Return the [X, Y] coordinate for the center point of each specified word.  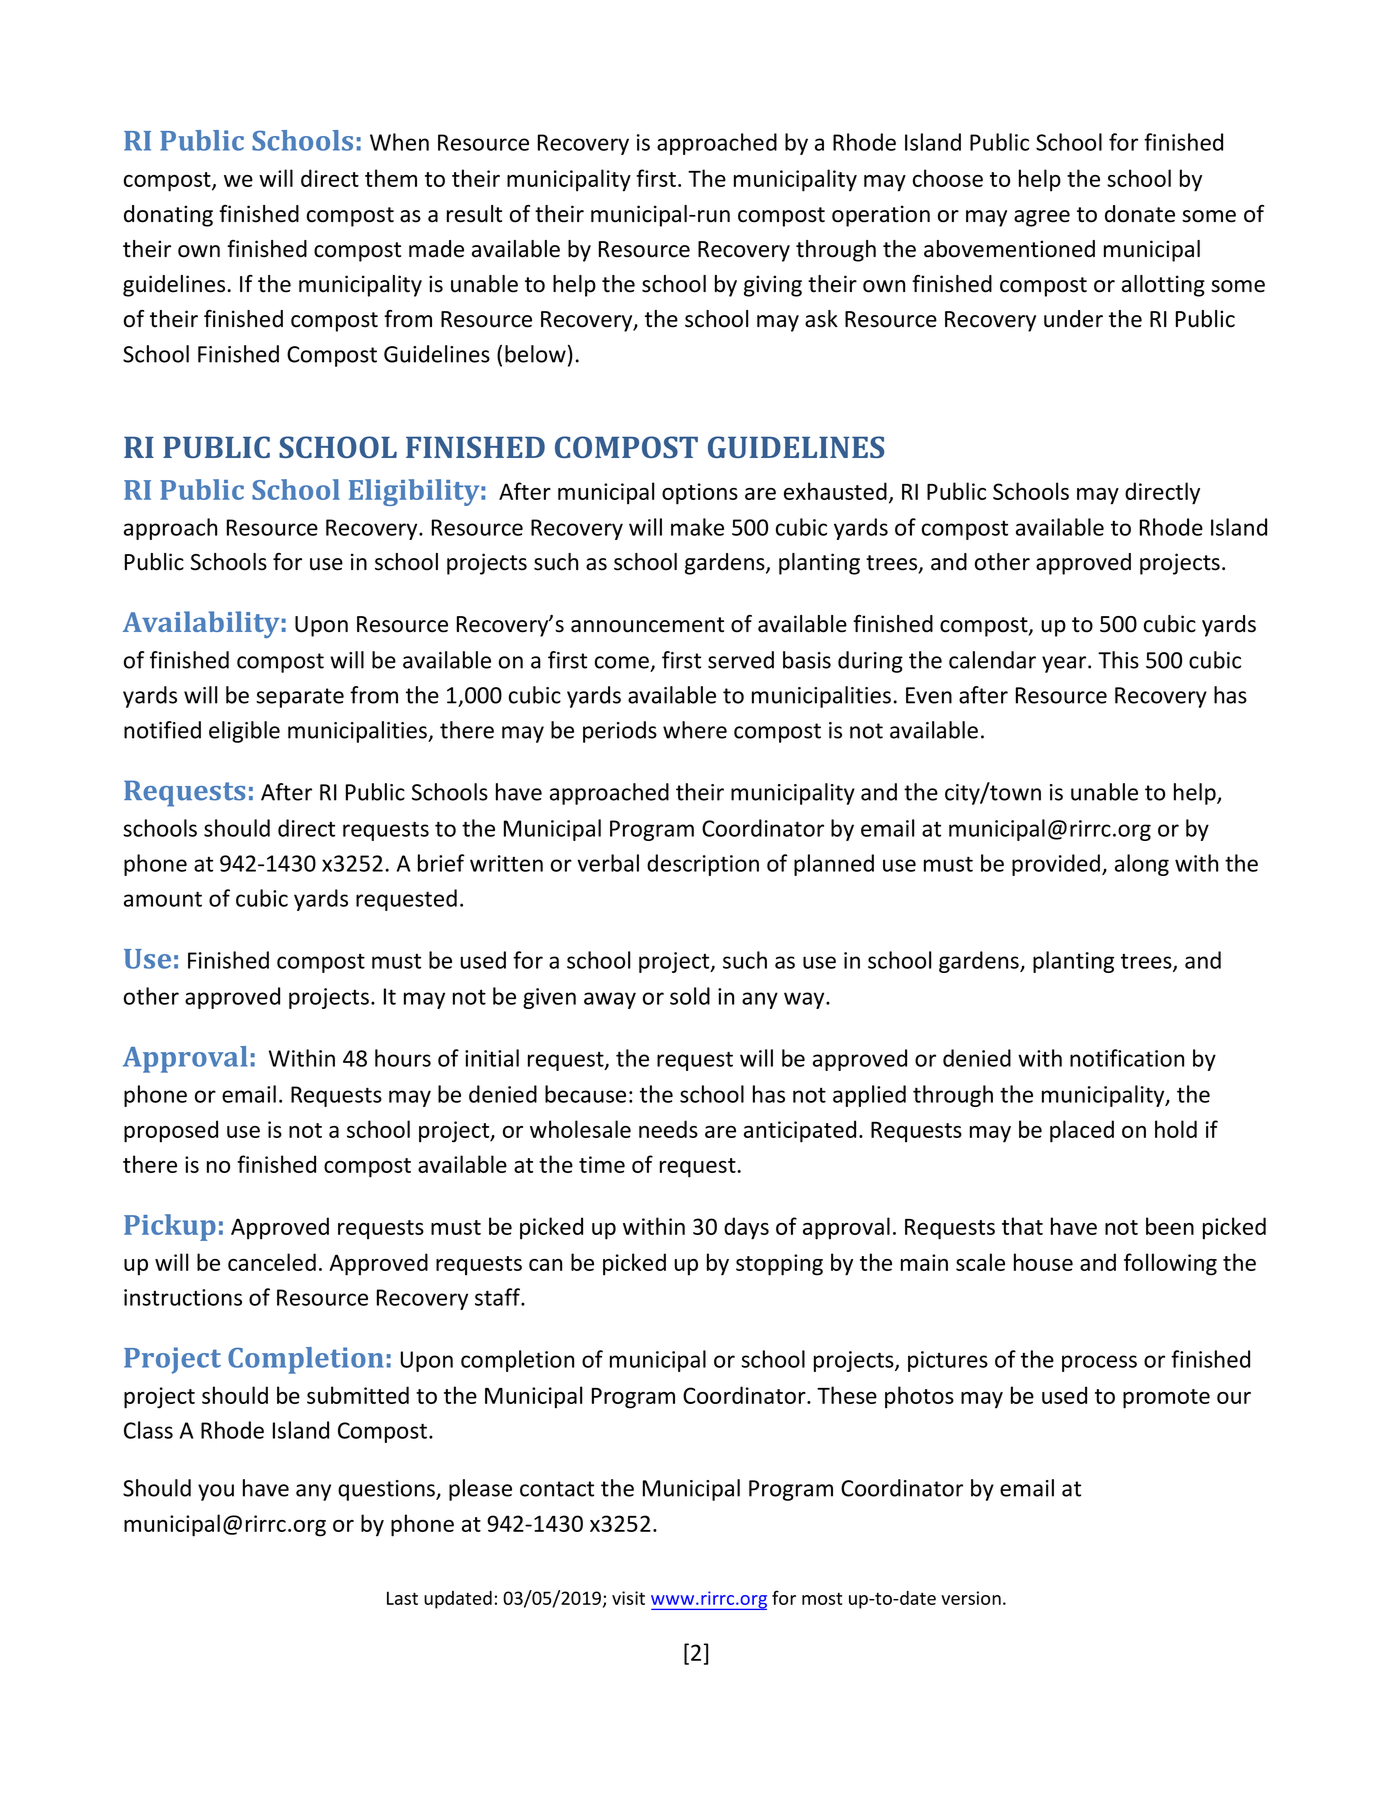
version [971, 1598]
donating [168, 216]
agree [1042, 218]
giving [773, 286]
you [216, 1492]
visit [628, 1598]
